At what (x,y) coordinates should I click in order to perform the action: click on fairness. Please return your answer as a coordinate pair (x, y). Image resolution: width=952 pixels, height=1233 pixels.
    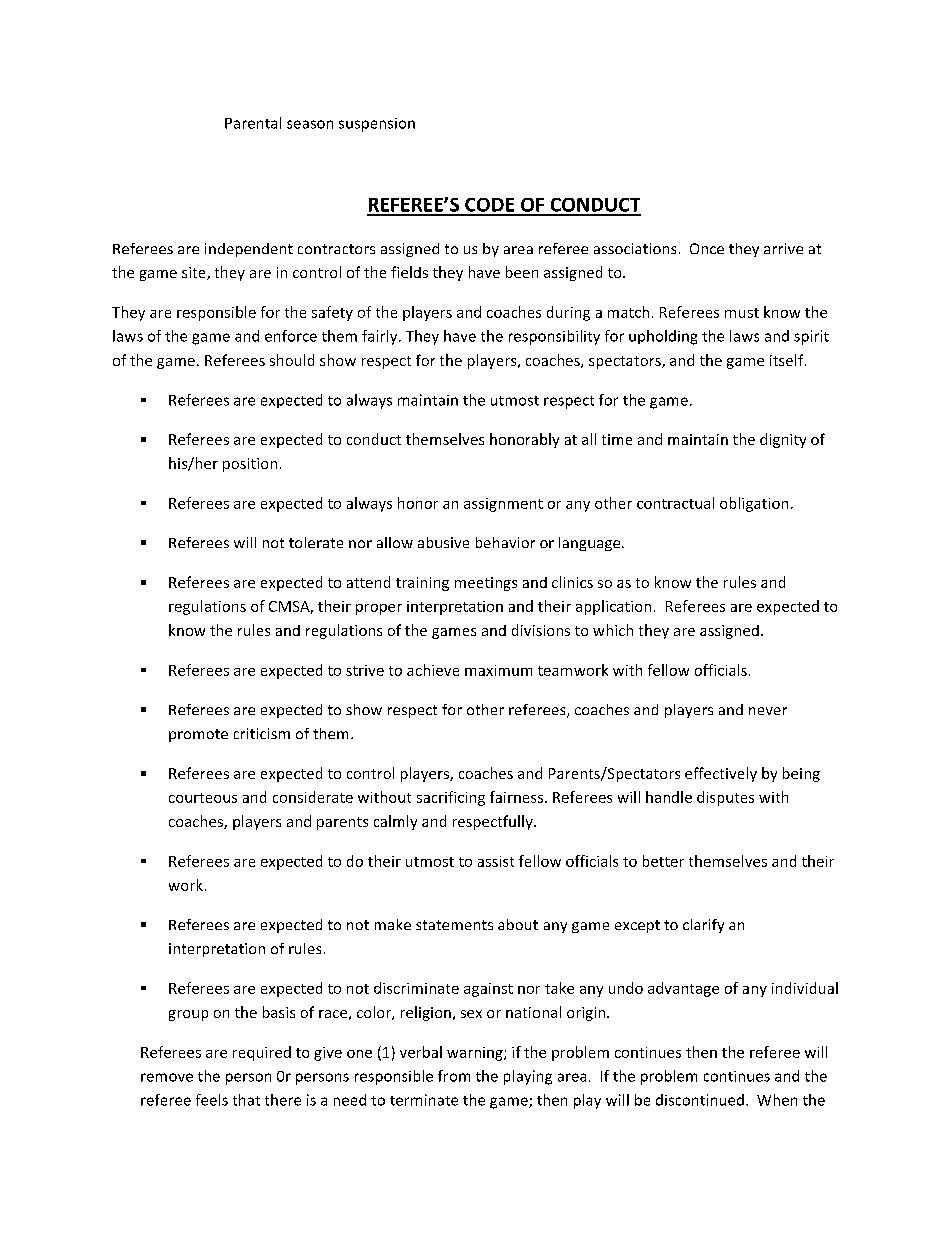
    Looking at the image, I should click on (518, 797).
